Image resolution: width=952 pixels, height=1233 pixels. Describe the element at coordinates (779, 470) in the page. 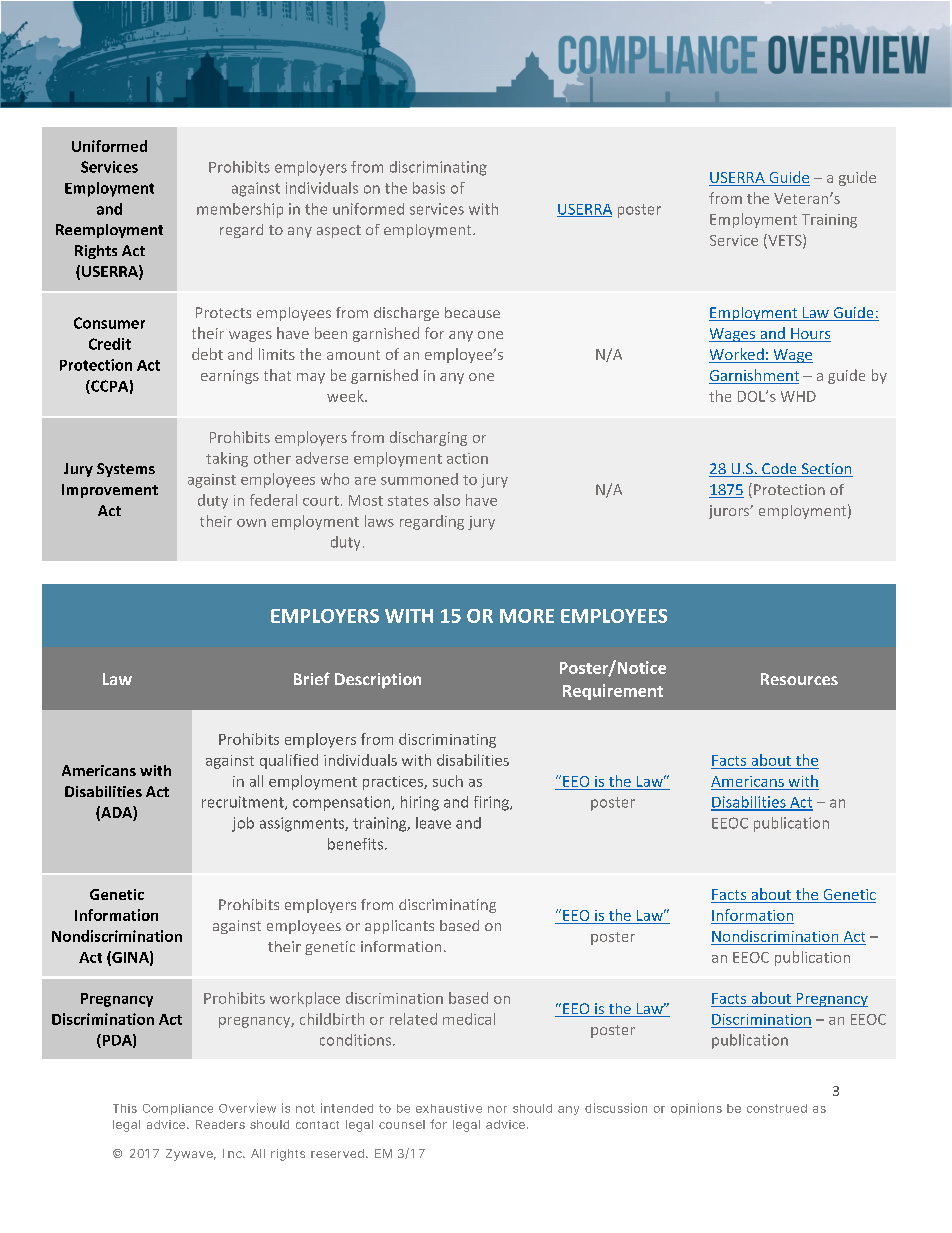

I see `Code` at that location.
